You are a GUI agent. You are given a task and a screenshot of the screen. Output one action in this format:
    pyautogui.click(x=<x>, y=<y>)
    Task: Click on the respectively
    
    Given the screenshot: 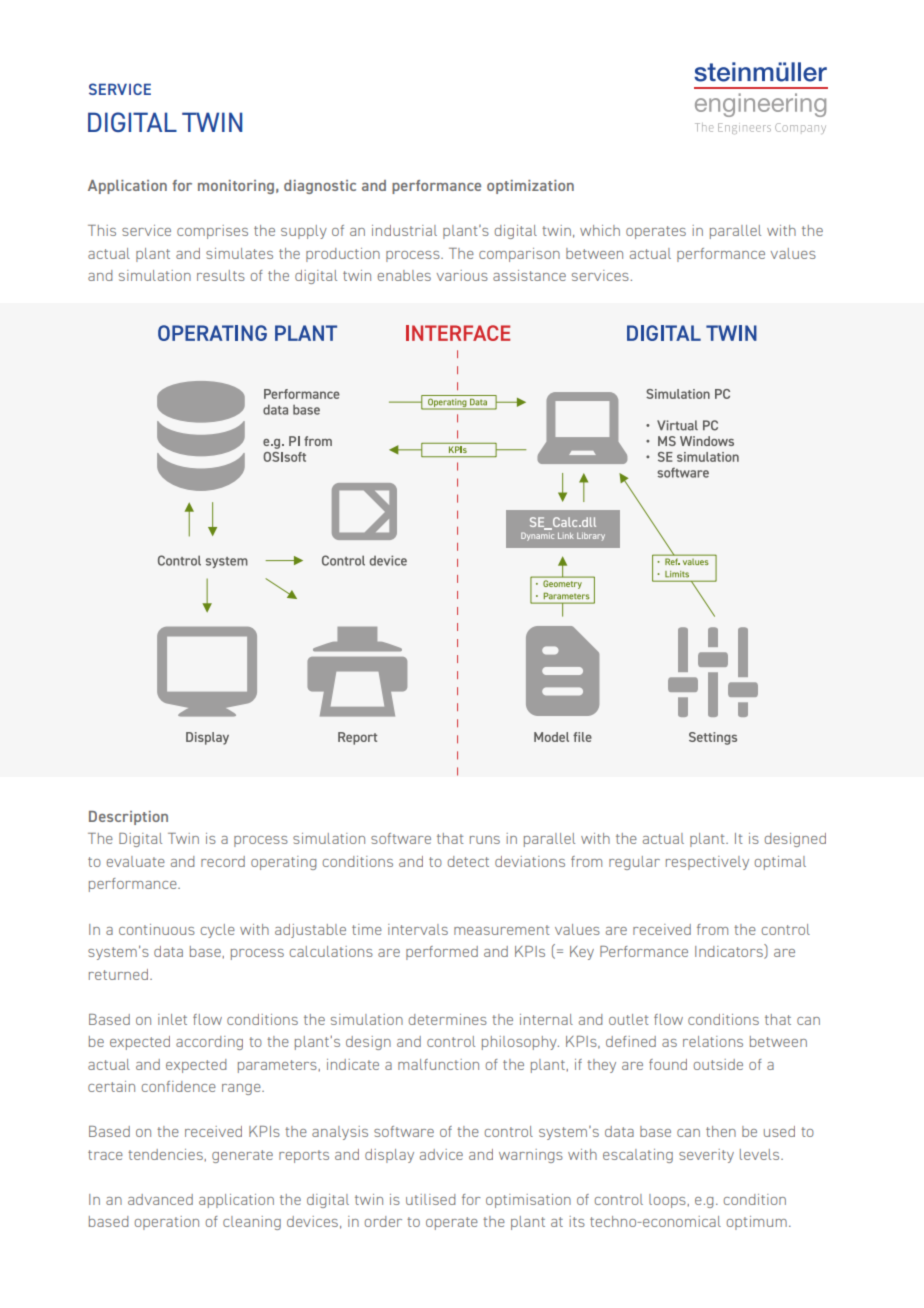 What is the action you would take?
    pyautogui.click(x=707, y=863)
